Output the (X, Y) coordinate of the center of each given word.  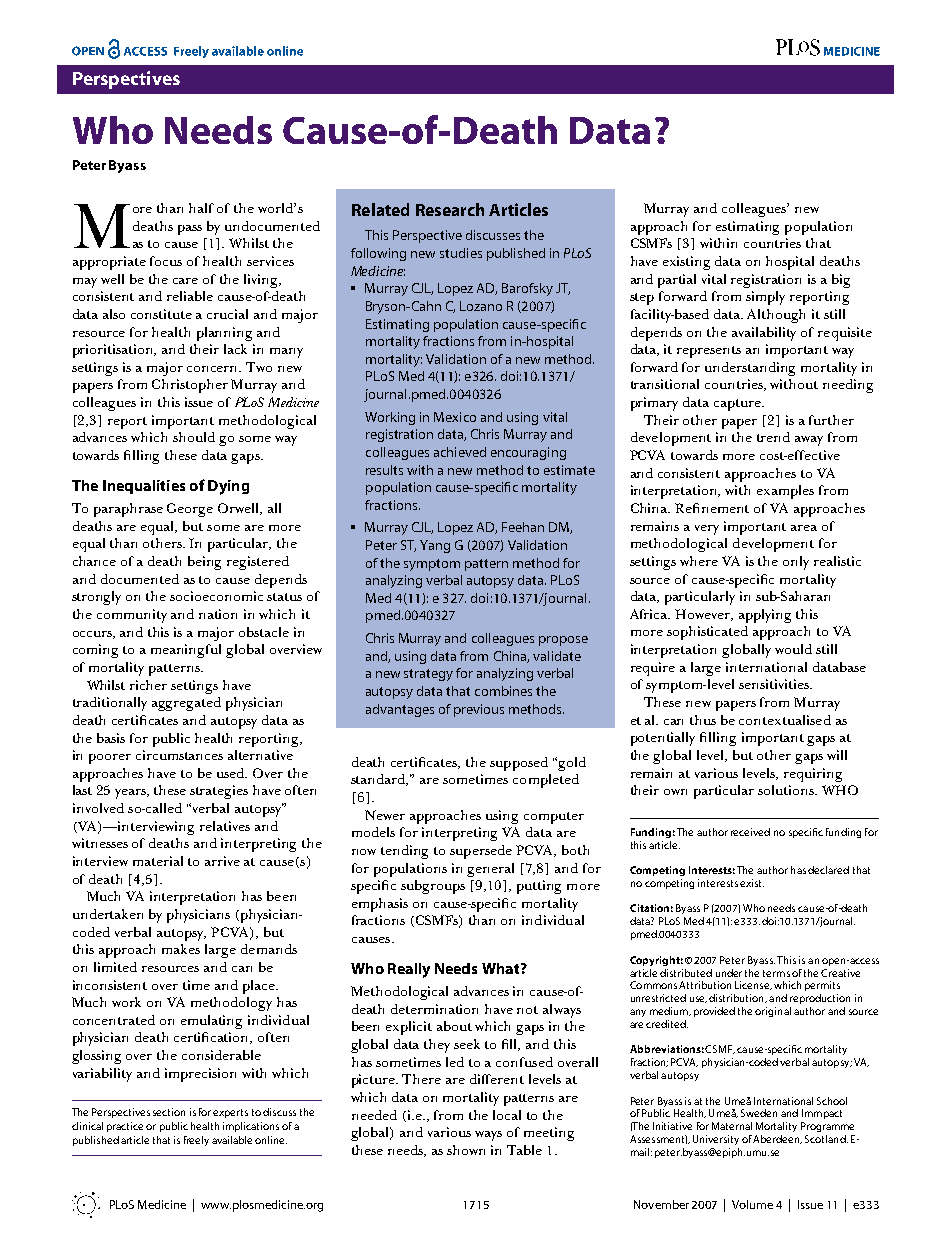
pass (190, 230)
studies (461, 253)
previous (479, 710)
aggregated (186, 704)
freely (196, 1141)
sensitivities (775, 684)
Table (524, 1150)
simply (765, 298)
